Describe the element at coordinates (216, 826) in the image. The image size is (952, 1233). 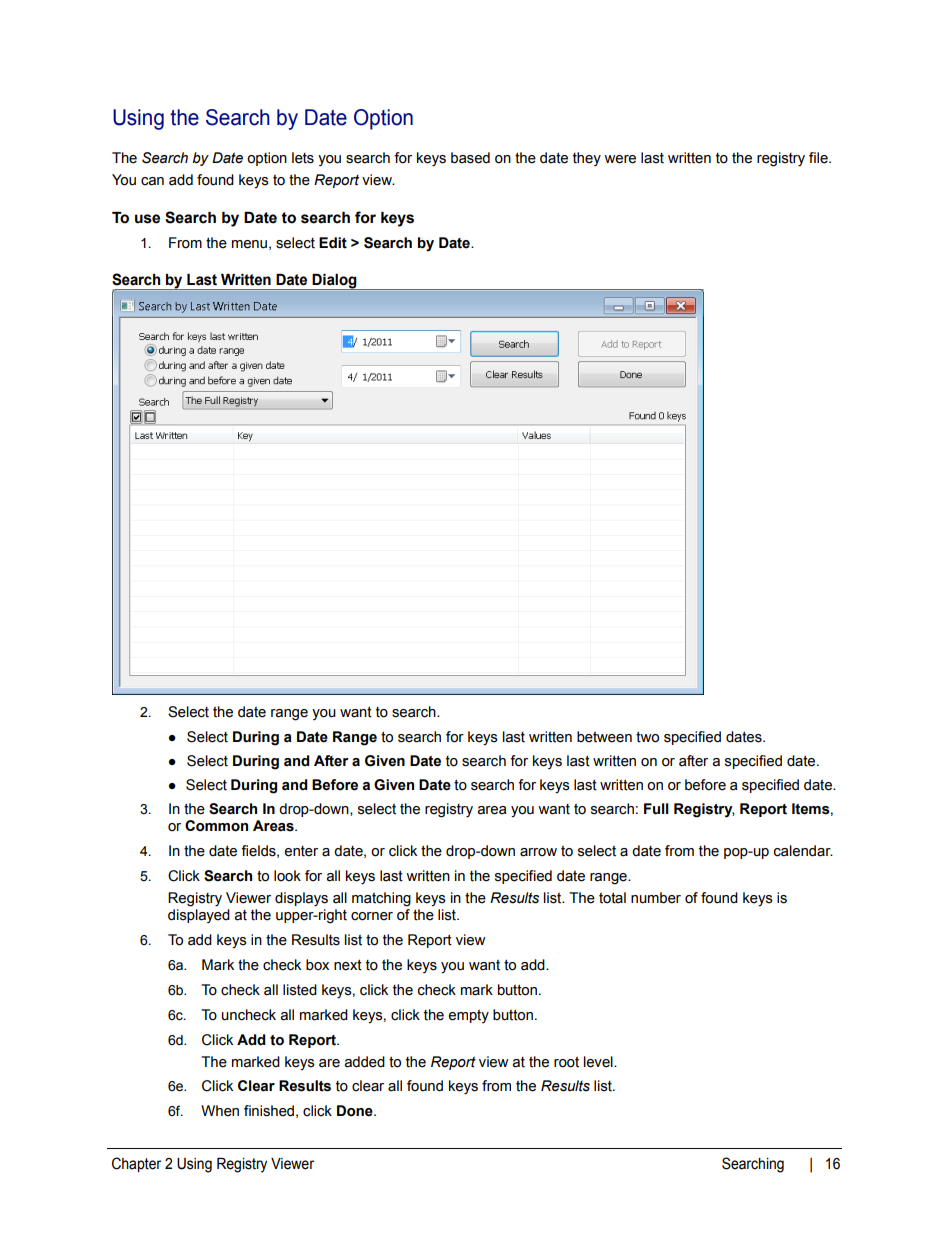
I see `Common` at that location.
